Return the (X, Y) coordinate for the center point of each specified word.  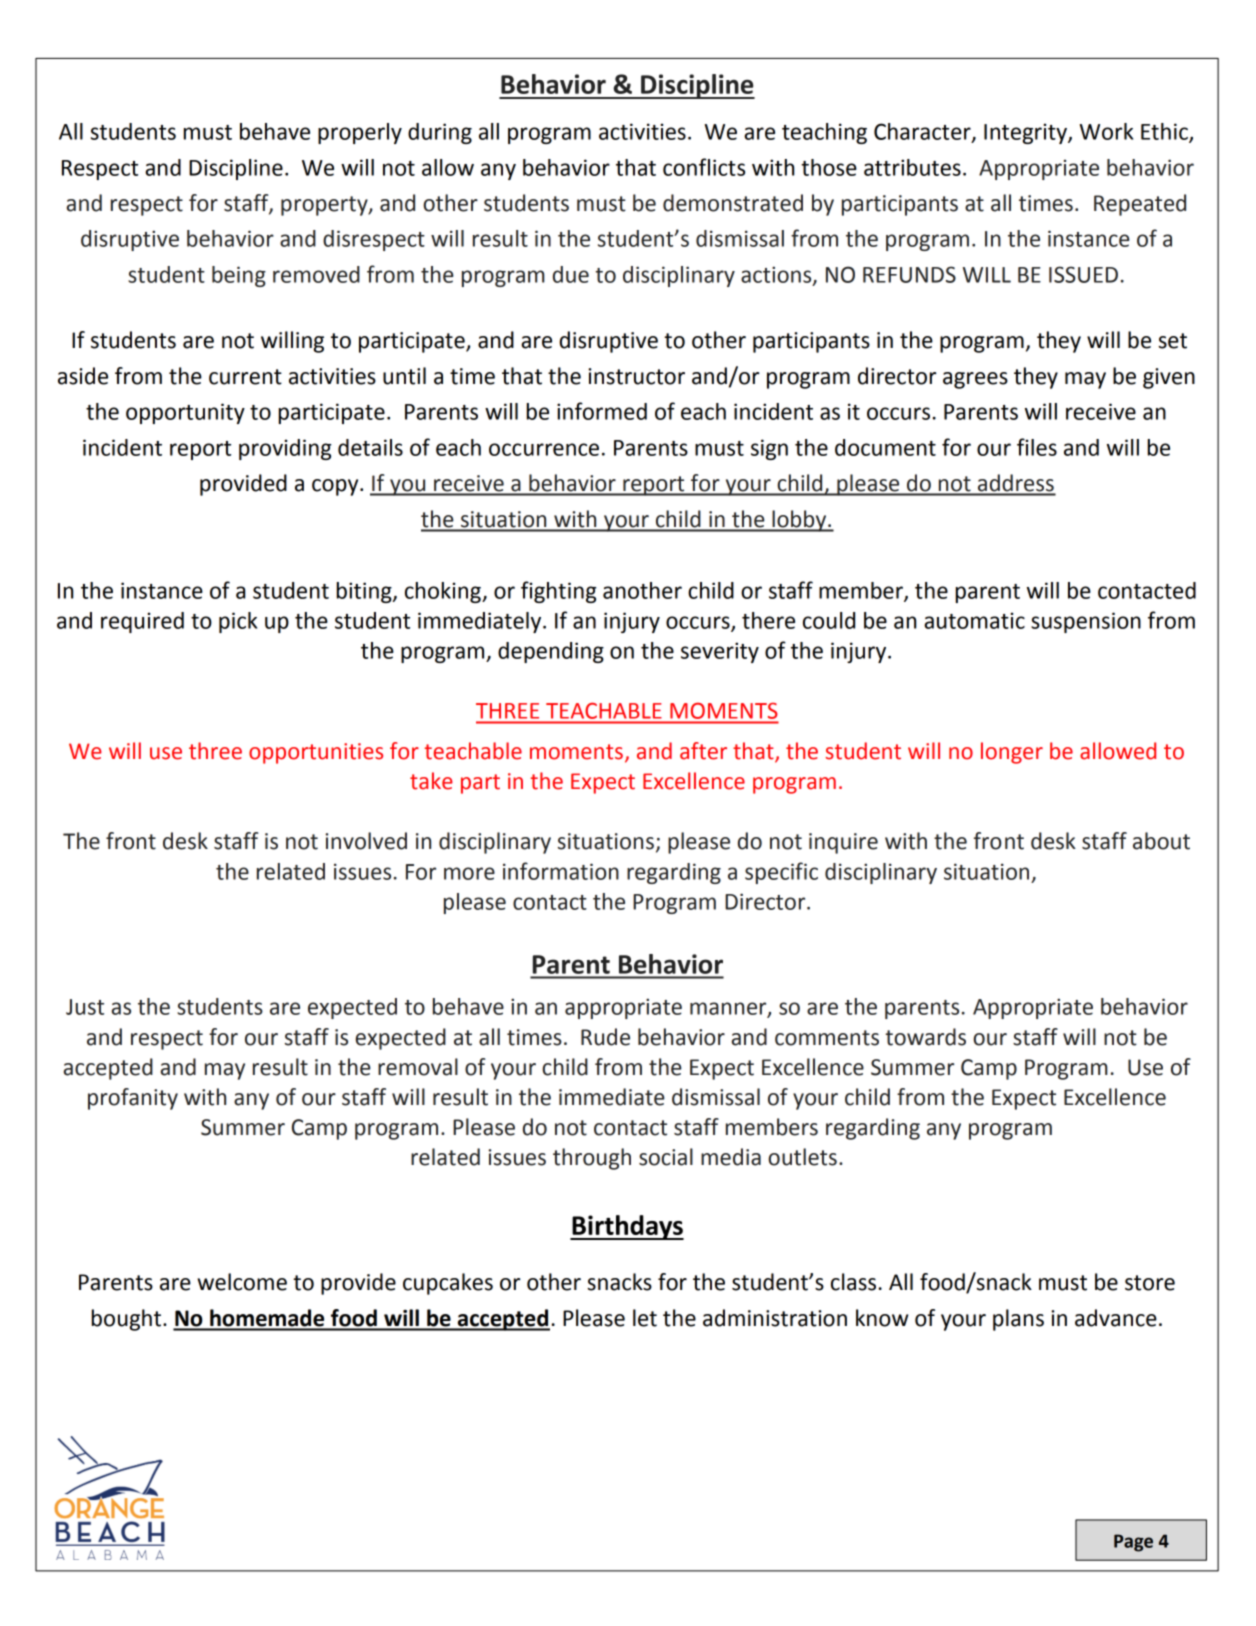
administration (775, 1318)
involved (366, 841)
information (561, 871)
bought (128, 1320)
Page (1133, 1543)
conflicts (704, 167)
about (1161, 841)
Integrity (1026, 133)
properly (360, 133)
